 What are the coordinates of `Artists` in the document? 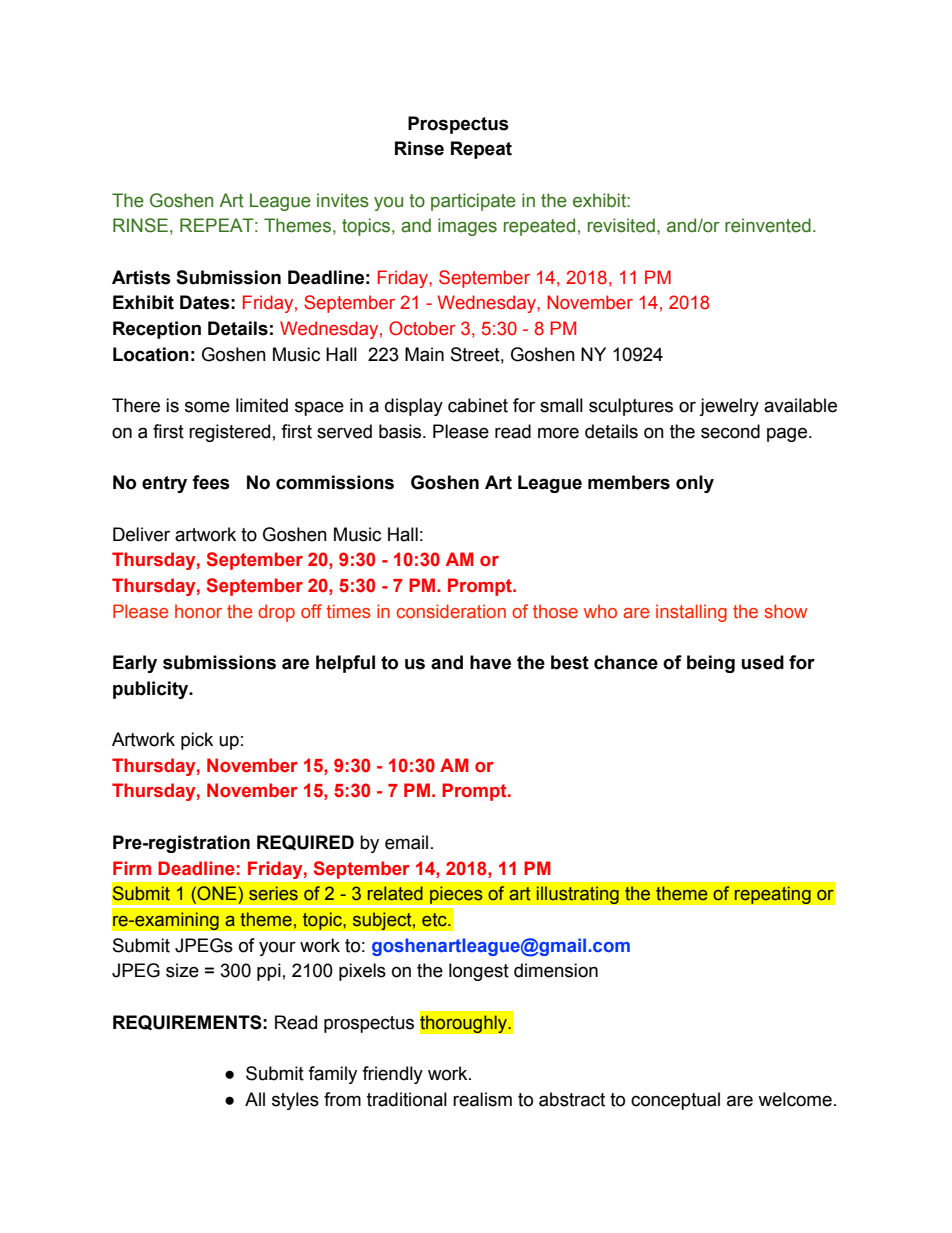 It's located at (141, 277).
